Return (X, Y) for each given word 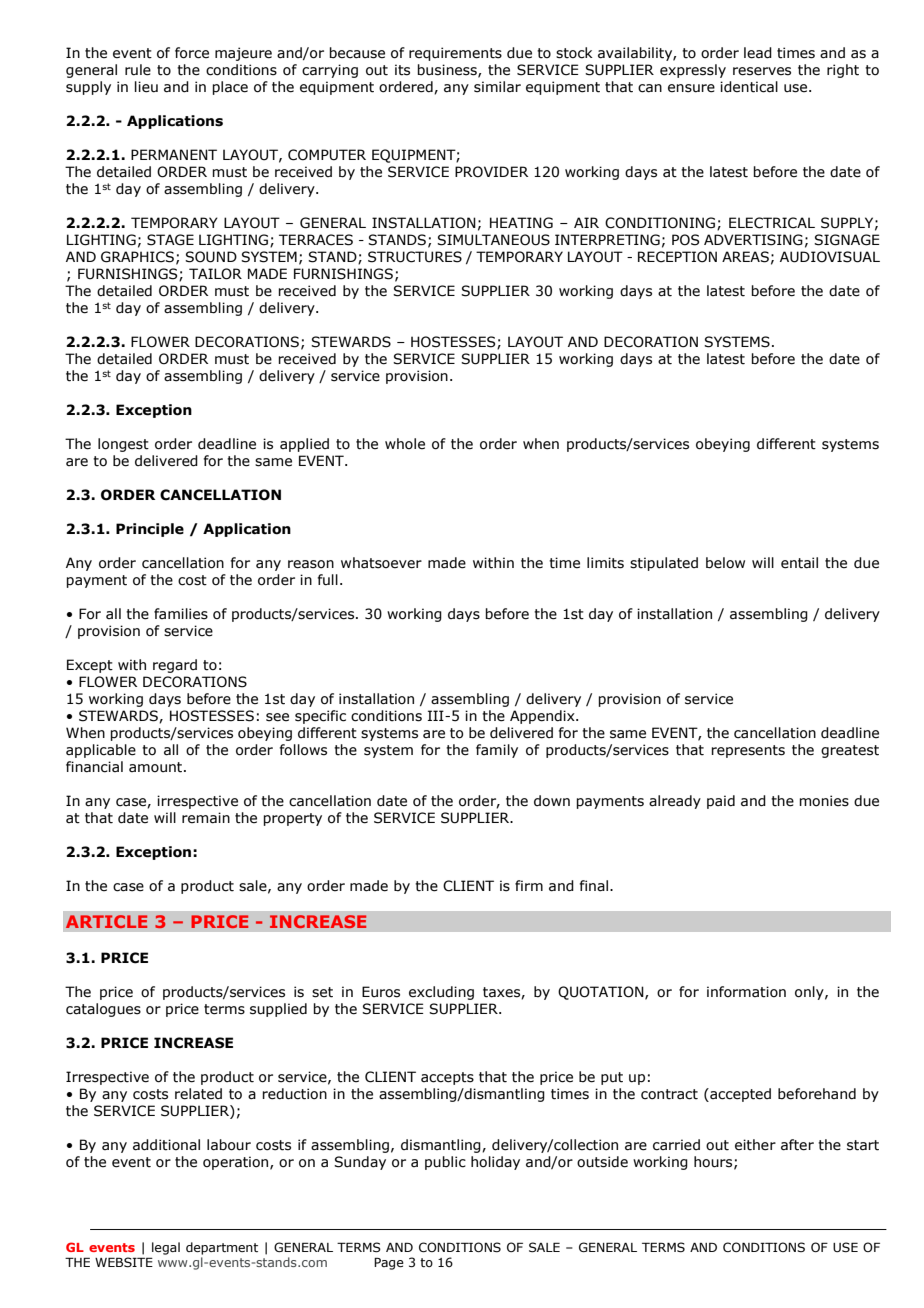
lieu (146, 87)
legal (166, 1248)
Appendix (543, 717)
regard (175, 666)
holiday (495, 1163)
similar (497, 87)
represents (748, 751)
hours (714, 1162)
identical (749, 87)
